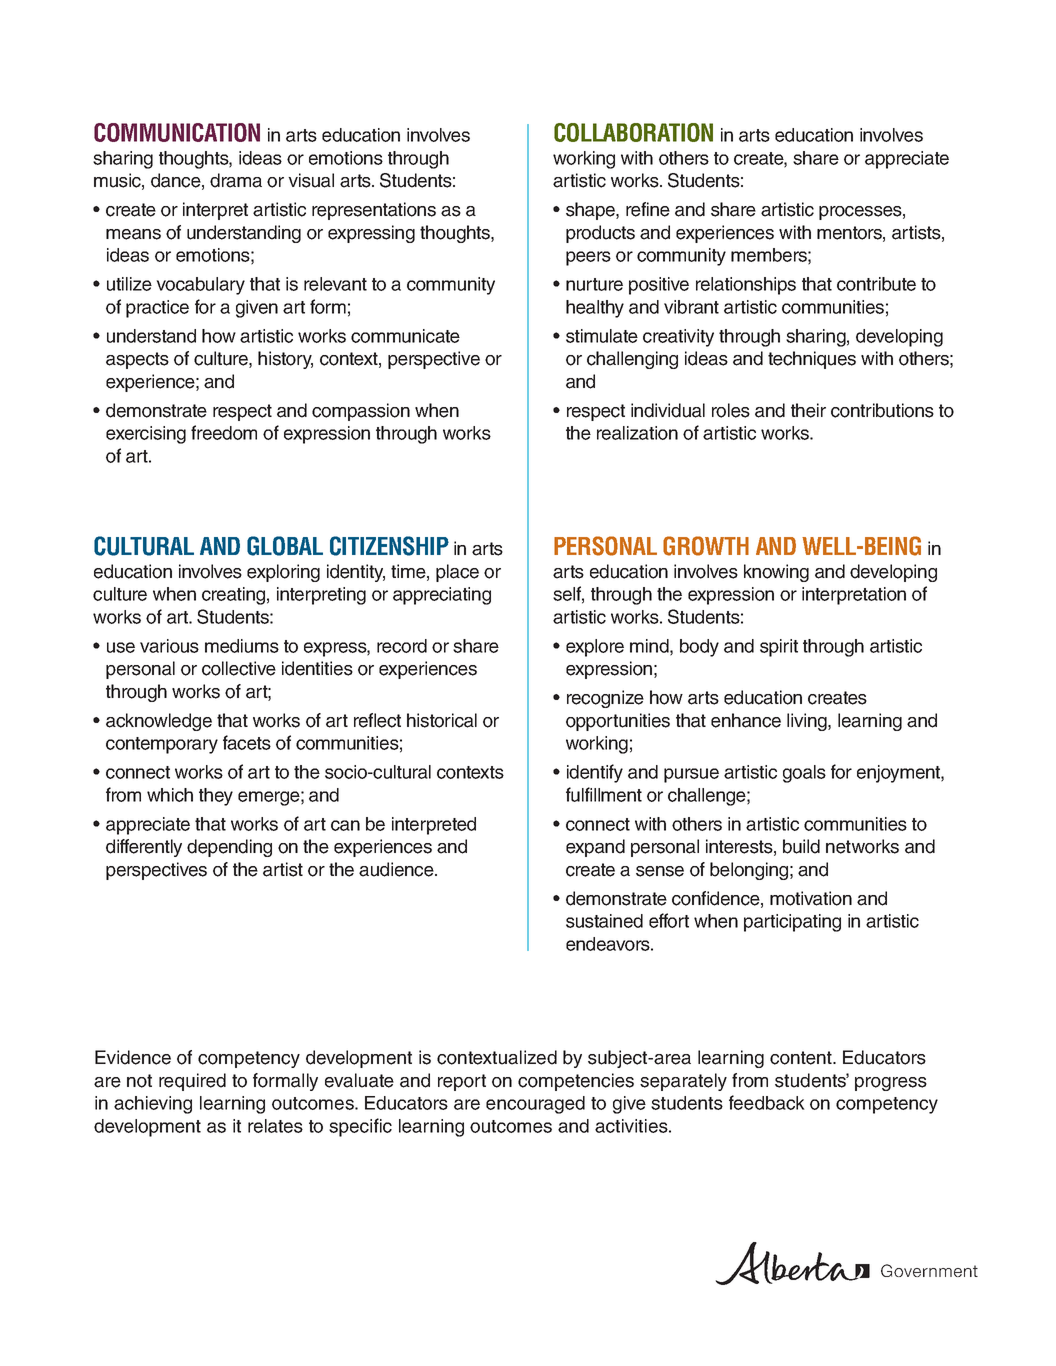  What do you see at coordinates (192, 1082) in the document?
I see `required` at bounding box center [192, 1082].
